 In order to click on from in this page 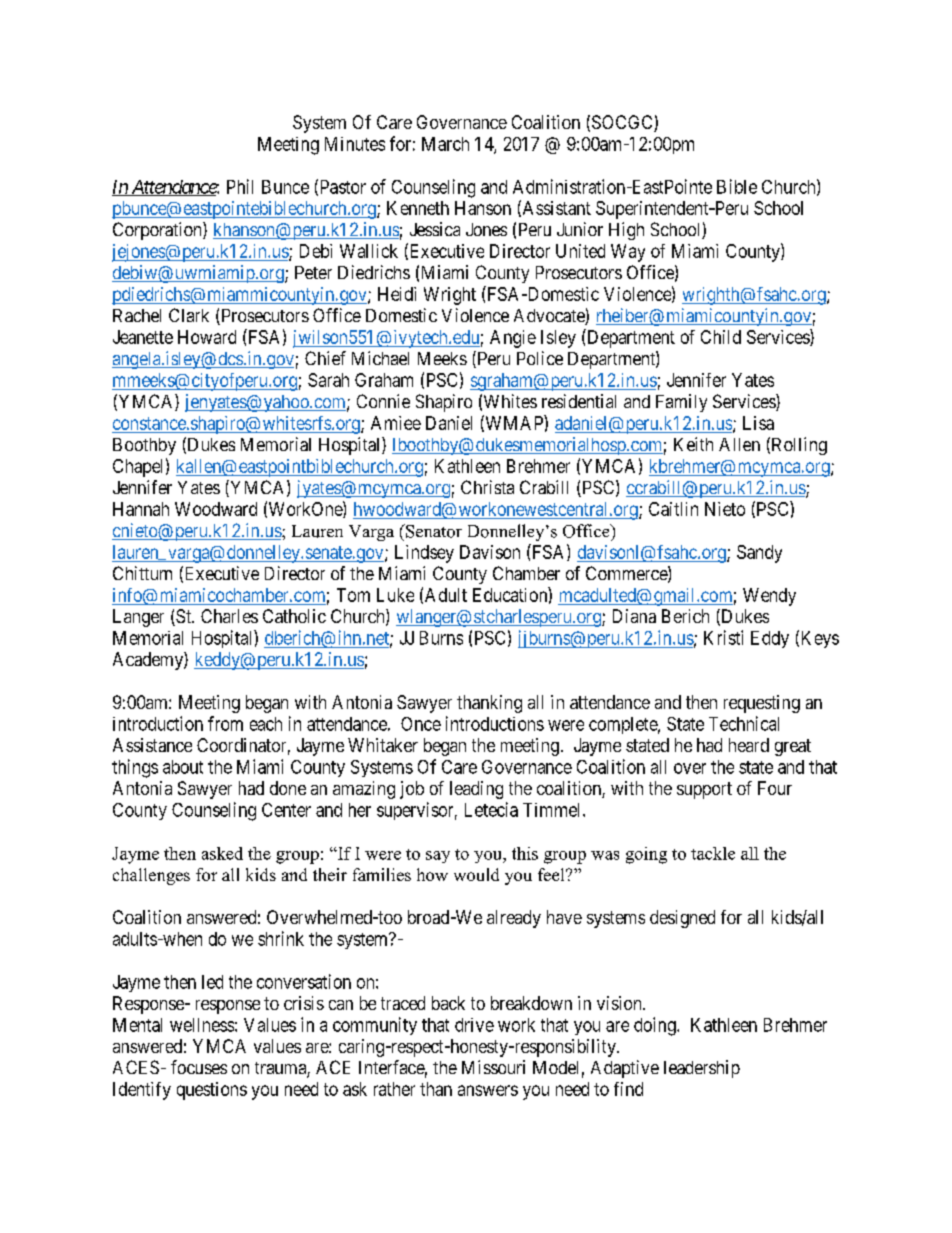, I will do `click(225, 723)`.
